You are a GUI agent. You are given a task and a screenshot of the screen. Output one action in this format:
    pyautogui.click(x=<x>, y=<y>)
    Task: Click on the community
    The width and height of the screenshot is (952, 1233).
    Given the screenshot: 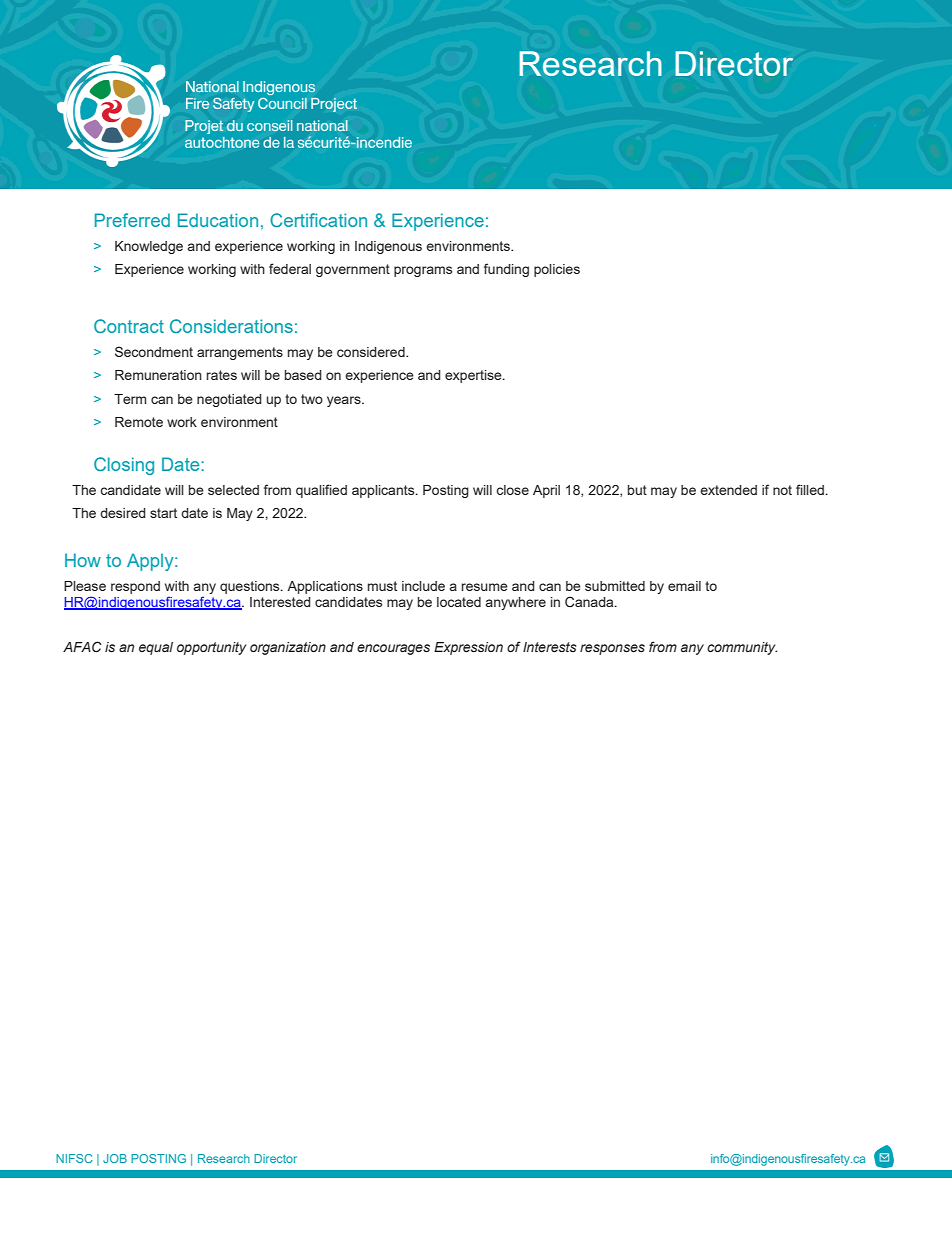 What is the action you would take?
    pyautogui.click(x=742, y=648)
